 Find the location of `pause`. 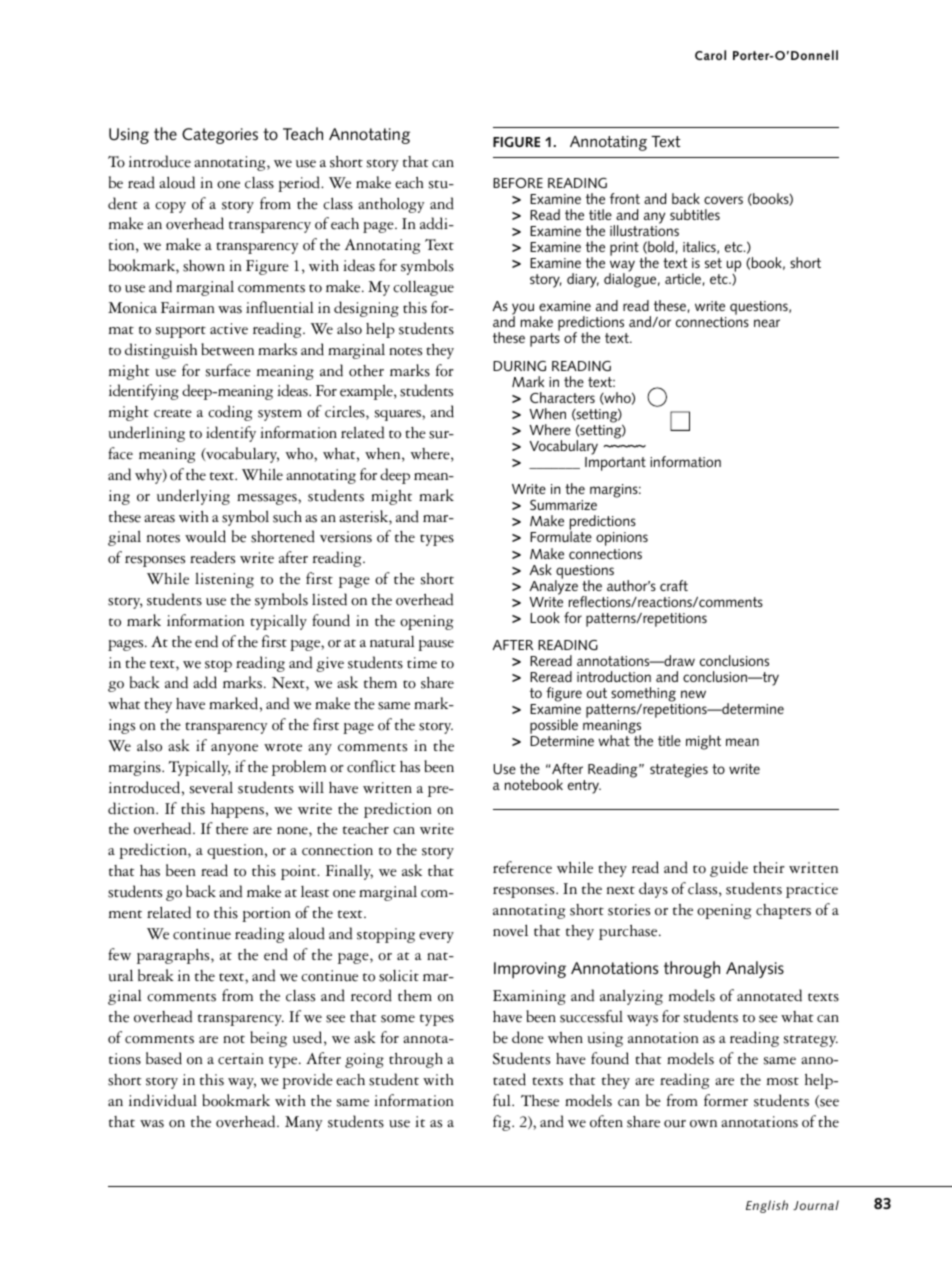

pause is located at coordinates (436, 645).
